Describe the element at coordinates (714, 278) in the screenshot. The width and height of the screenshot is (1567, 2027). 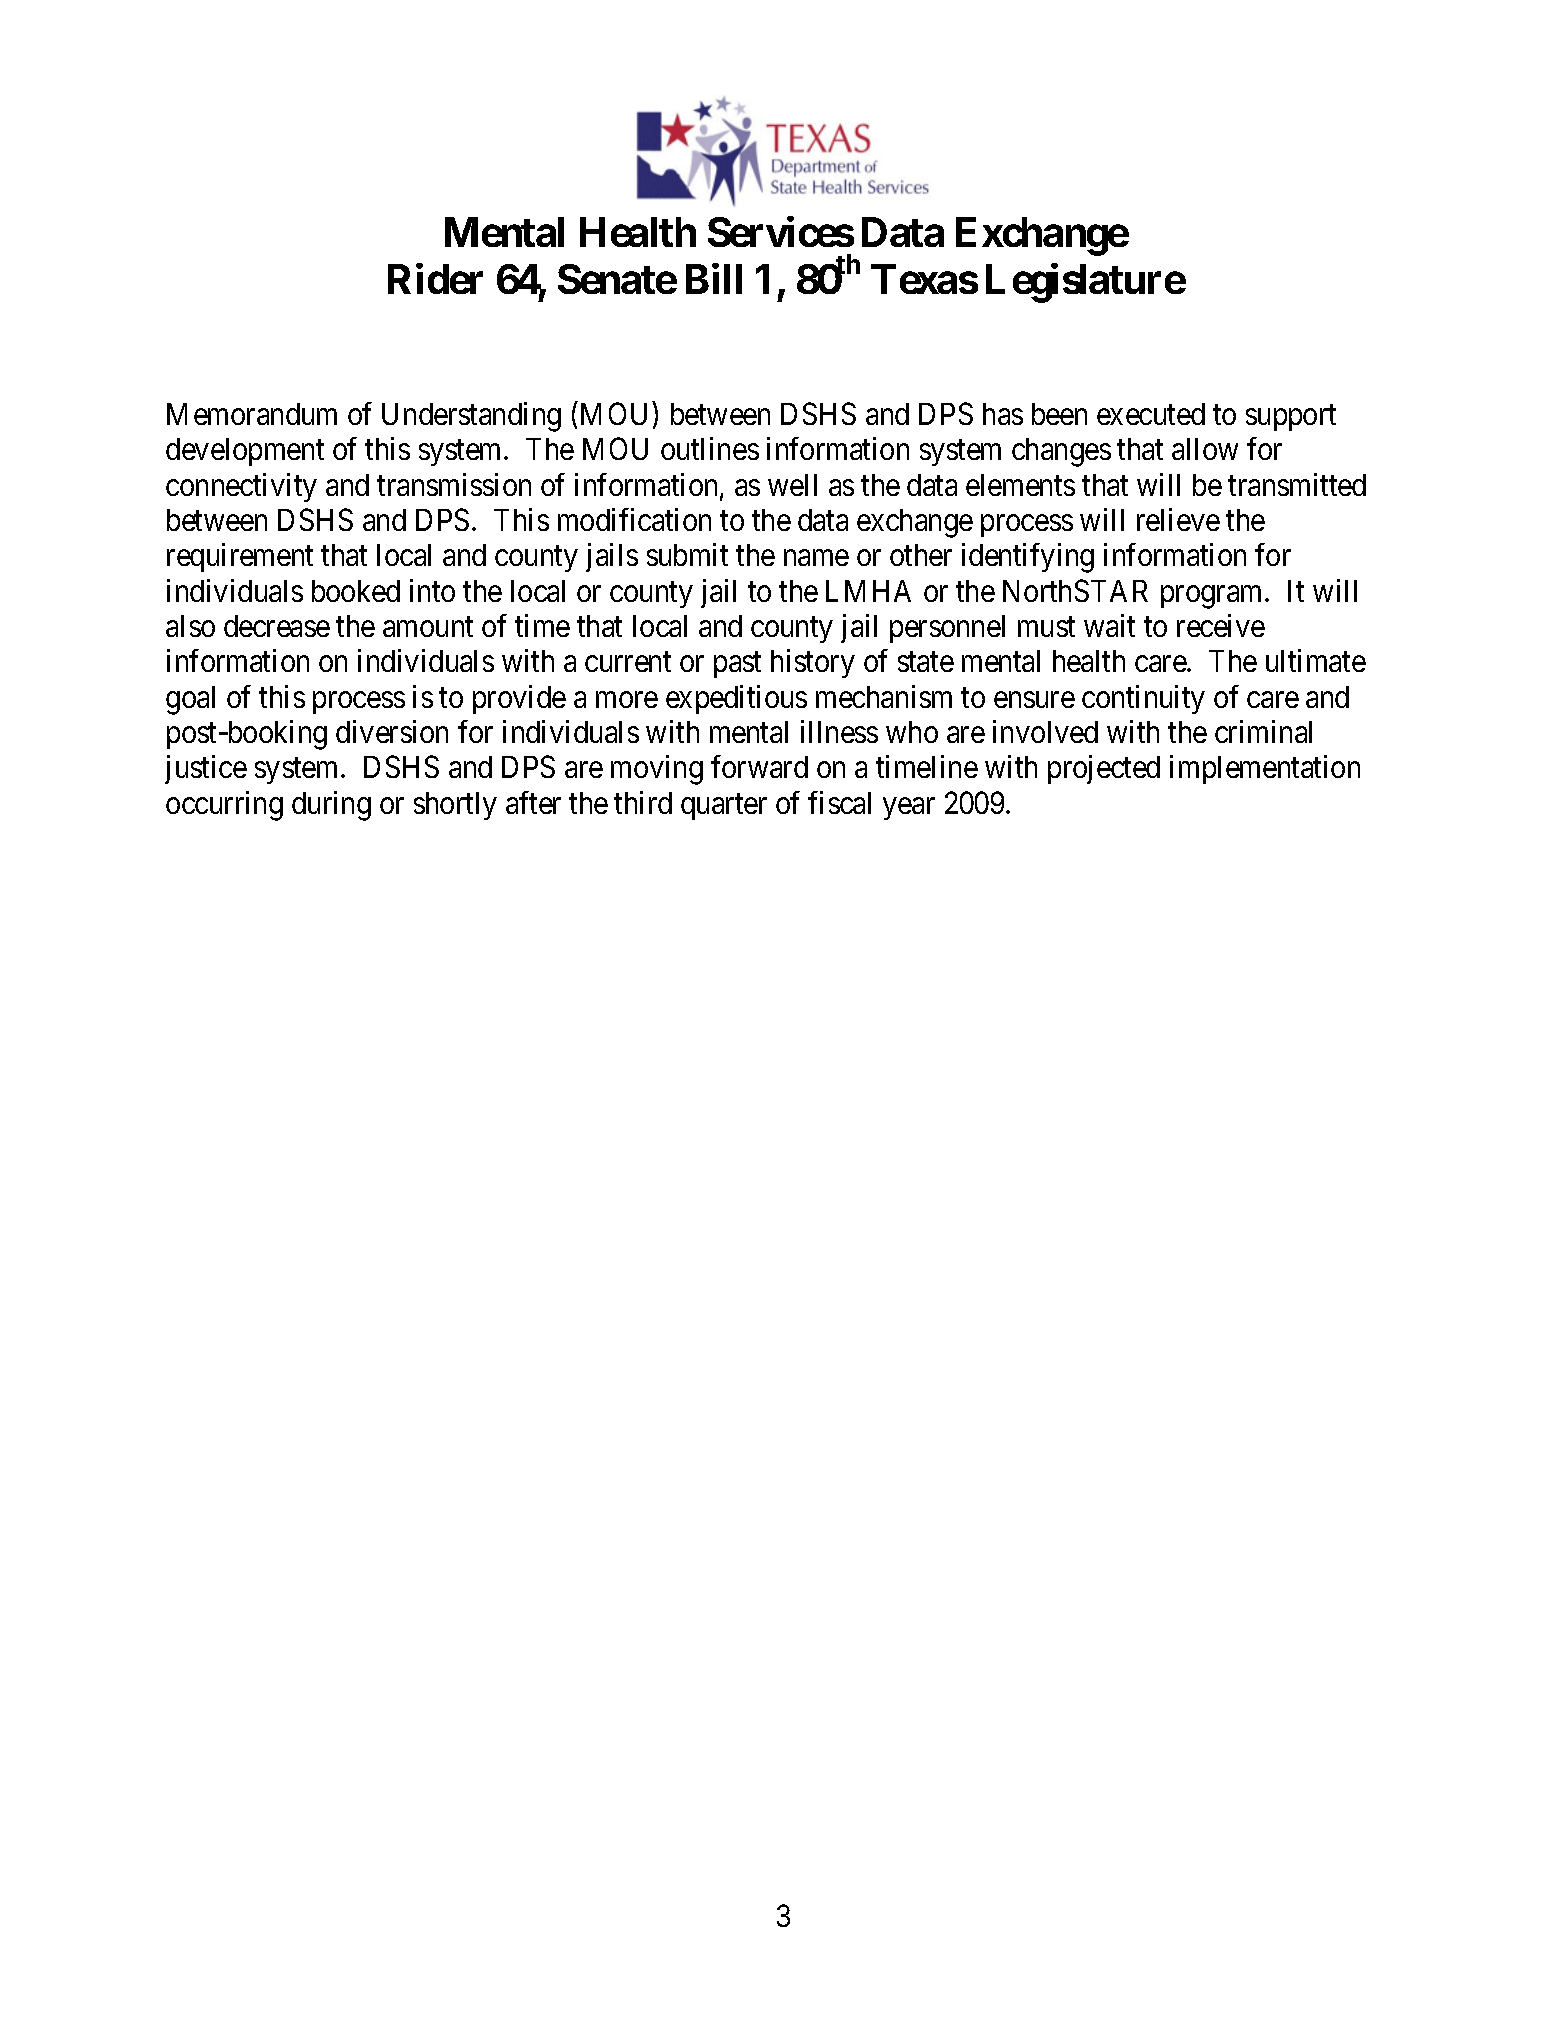
I see `Bill` at that location.
